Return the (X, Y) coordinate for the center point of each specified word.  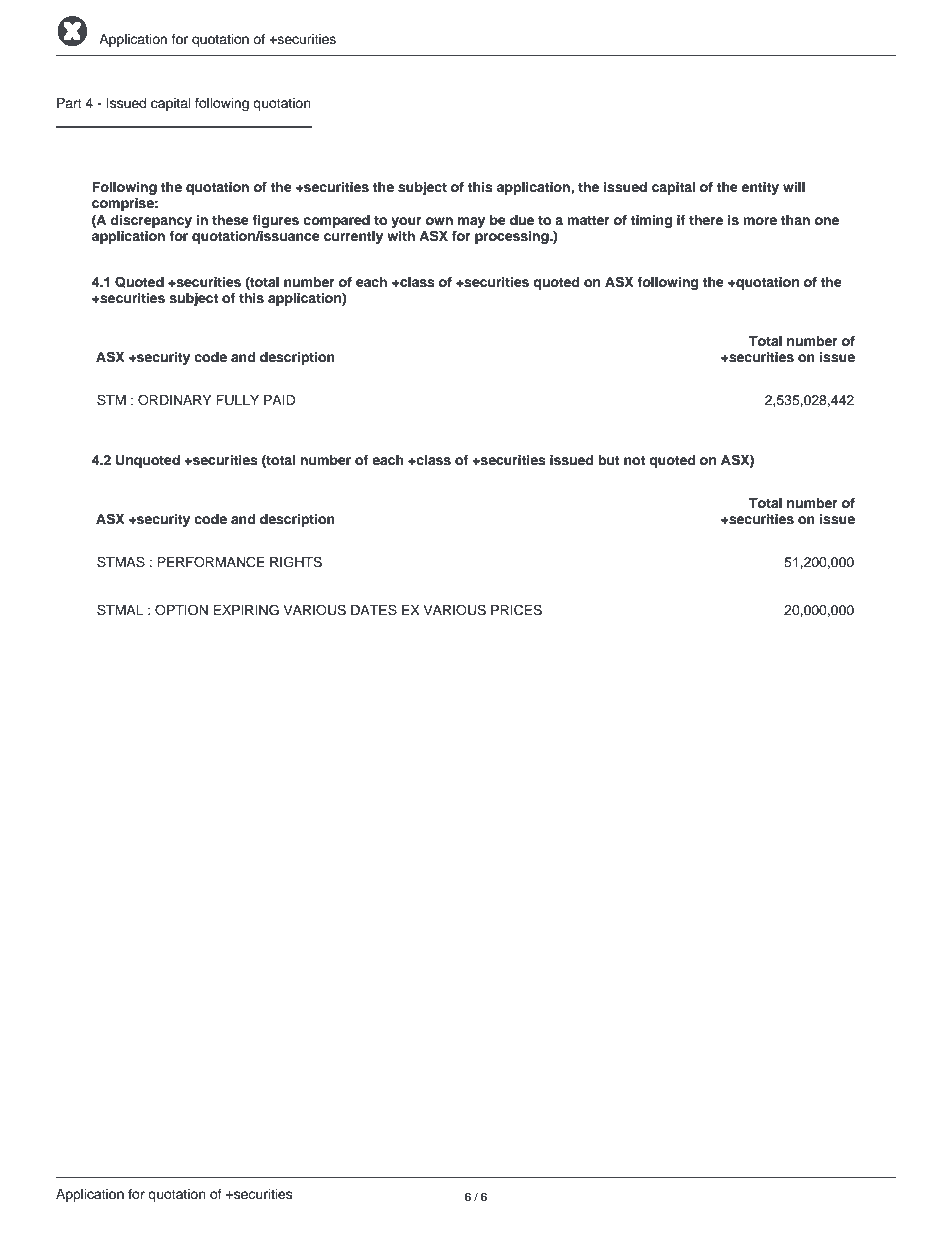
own (439, 221)
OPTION (181, 610)
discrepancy (151, 221)
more (760, 221)
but (609, 460)
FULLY (237, 400)
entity (760, 188)
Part (69, 103)
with (401, 236)
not (634, 460)
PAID (280, 400)
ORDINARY (175, 400)
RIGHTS (296, 562)
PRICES (516, 610)
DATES (374, 610)
